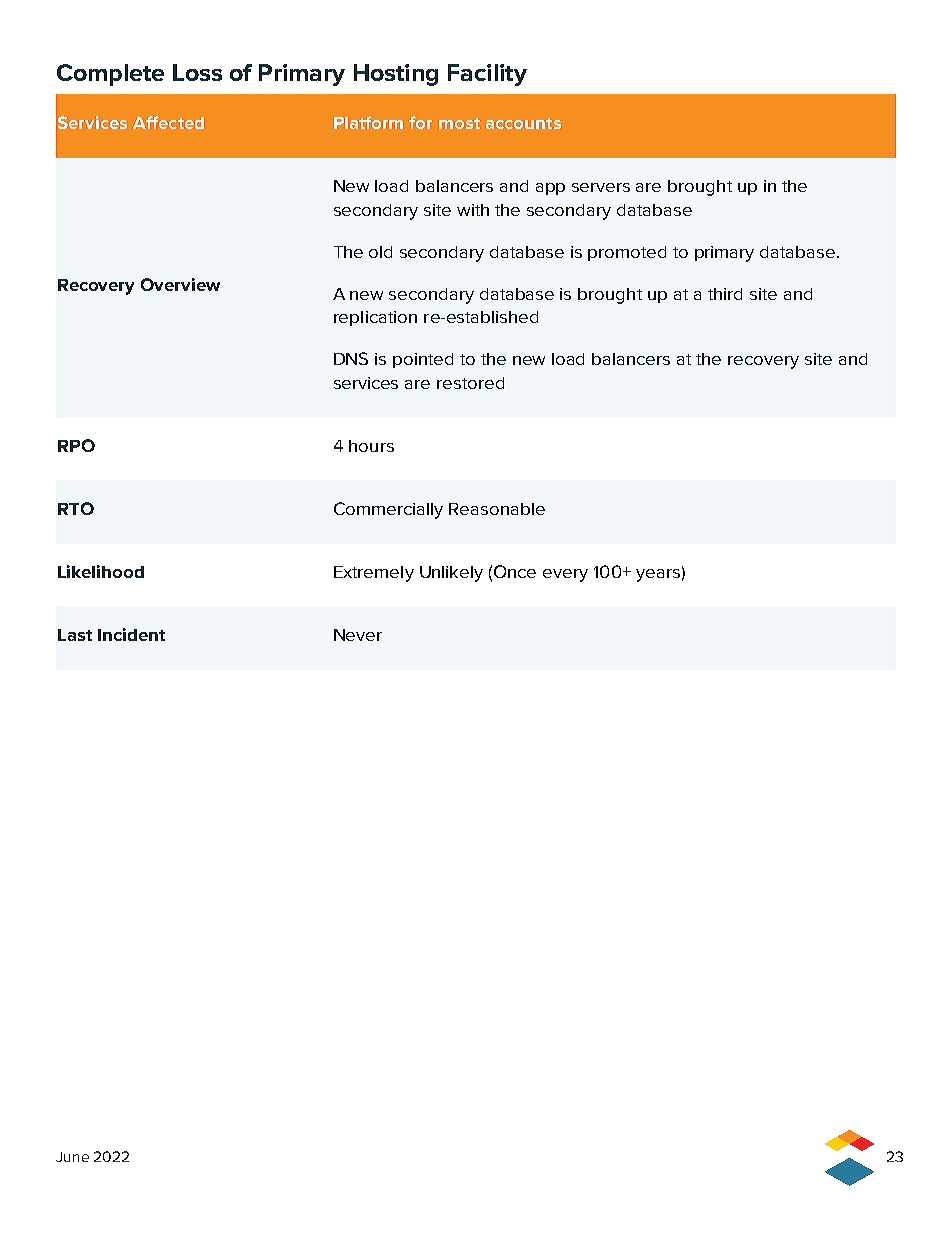 This screenshot has width=952, height=1233. What do you see at coordinates (565, 575) in the screenshot?
I see `every` at bounding box center [565, 575].
